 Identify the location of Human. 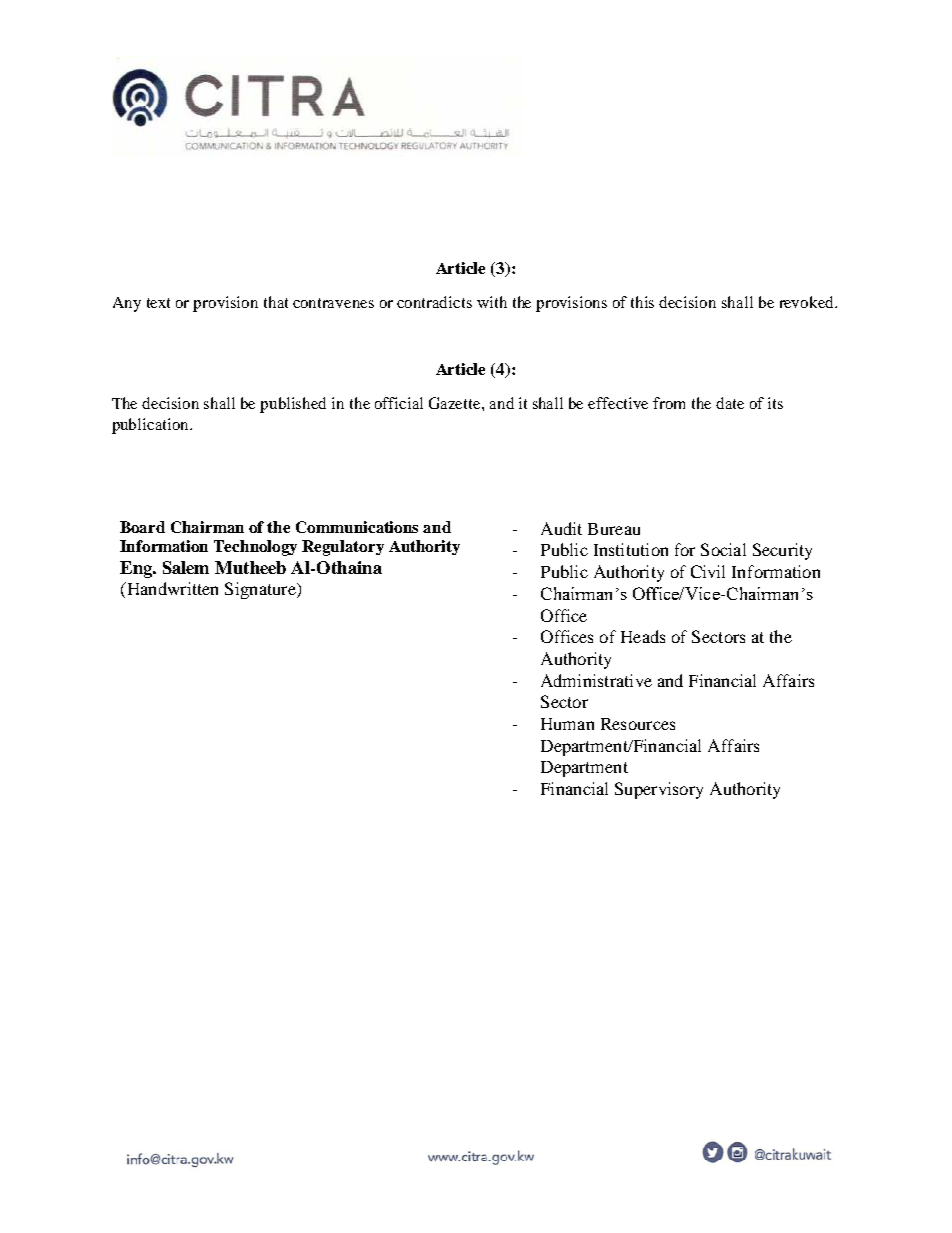
(567, 724).
